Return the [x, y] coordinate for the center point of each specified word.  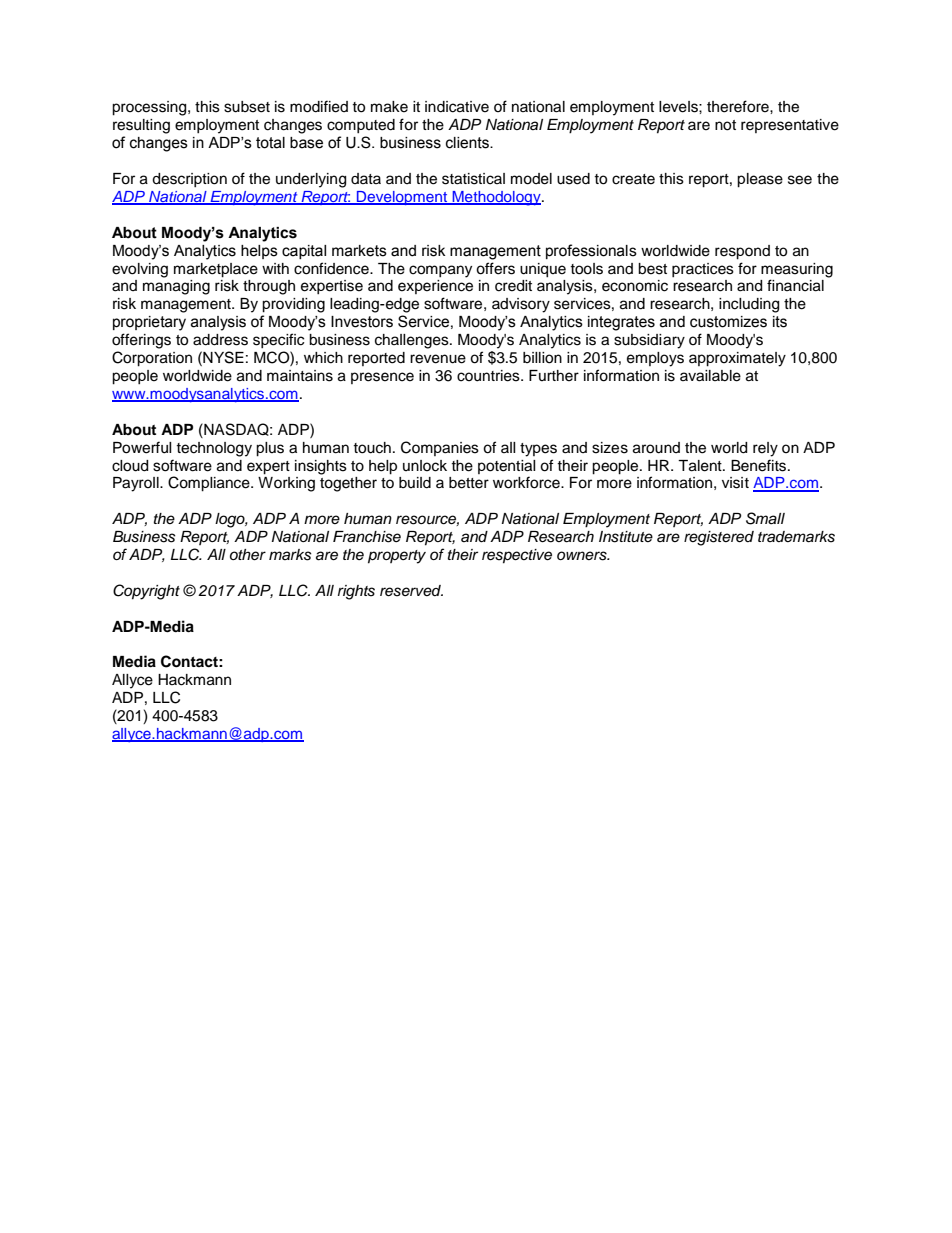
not [725, 125]
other [248, 555]
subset [247, 107]
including [749, 305]
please [760, 180]
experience [435, 287]
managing [176, 287]
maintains [300, 376]
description [189, 180]
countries [489, 376]
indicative [457, 107]
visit [735, 483]
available [710, 376]
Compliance [210, 484]
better [469, 483]
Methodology [496, 198]
